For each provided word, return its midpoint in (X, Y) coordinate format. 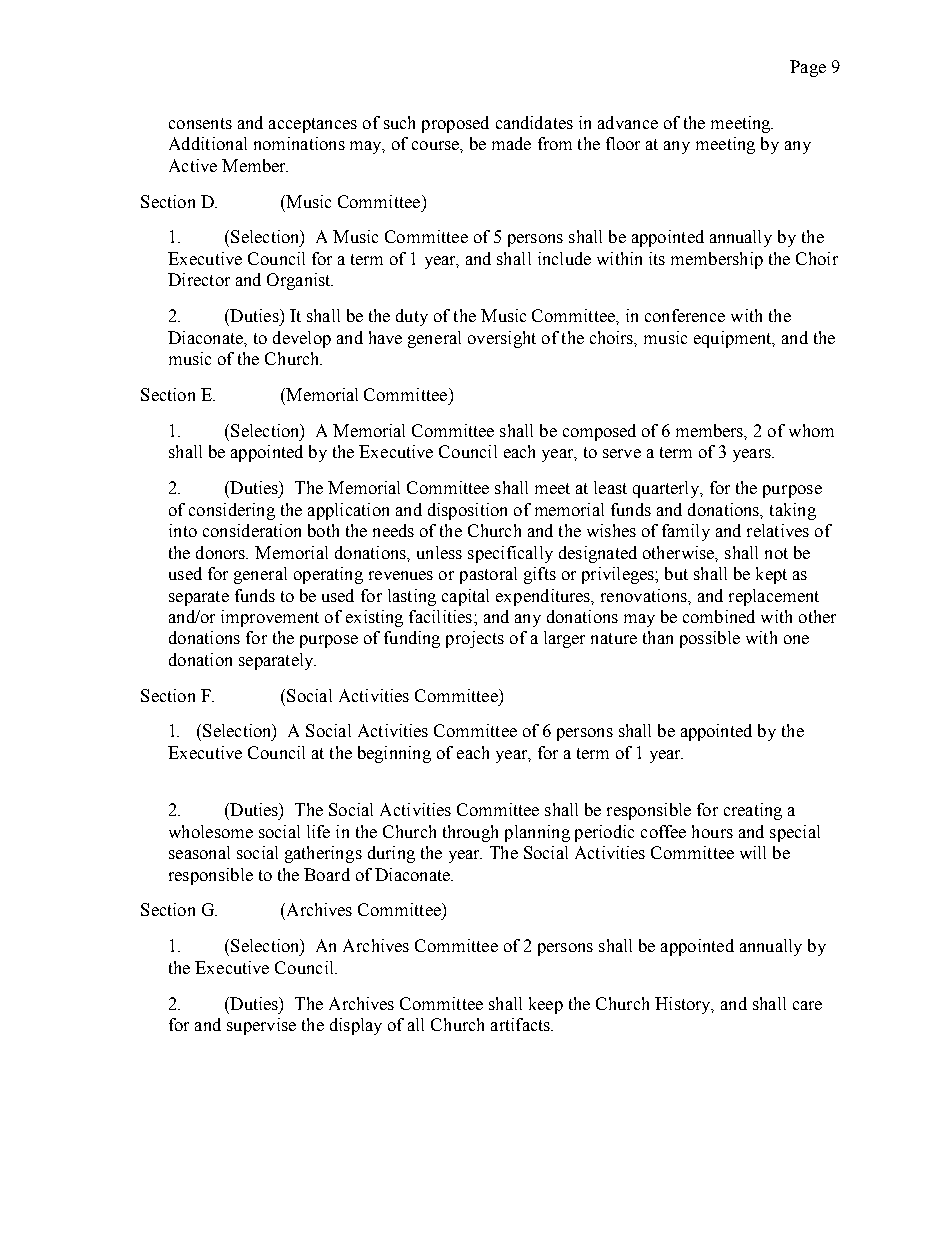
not (776, 553)
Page (808, 68)
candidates (534, 122)
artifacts (521, 1024)
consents (200, 123)
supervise (261, 1026)
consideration (252, 530)
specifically (510, 554)
